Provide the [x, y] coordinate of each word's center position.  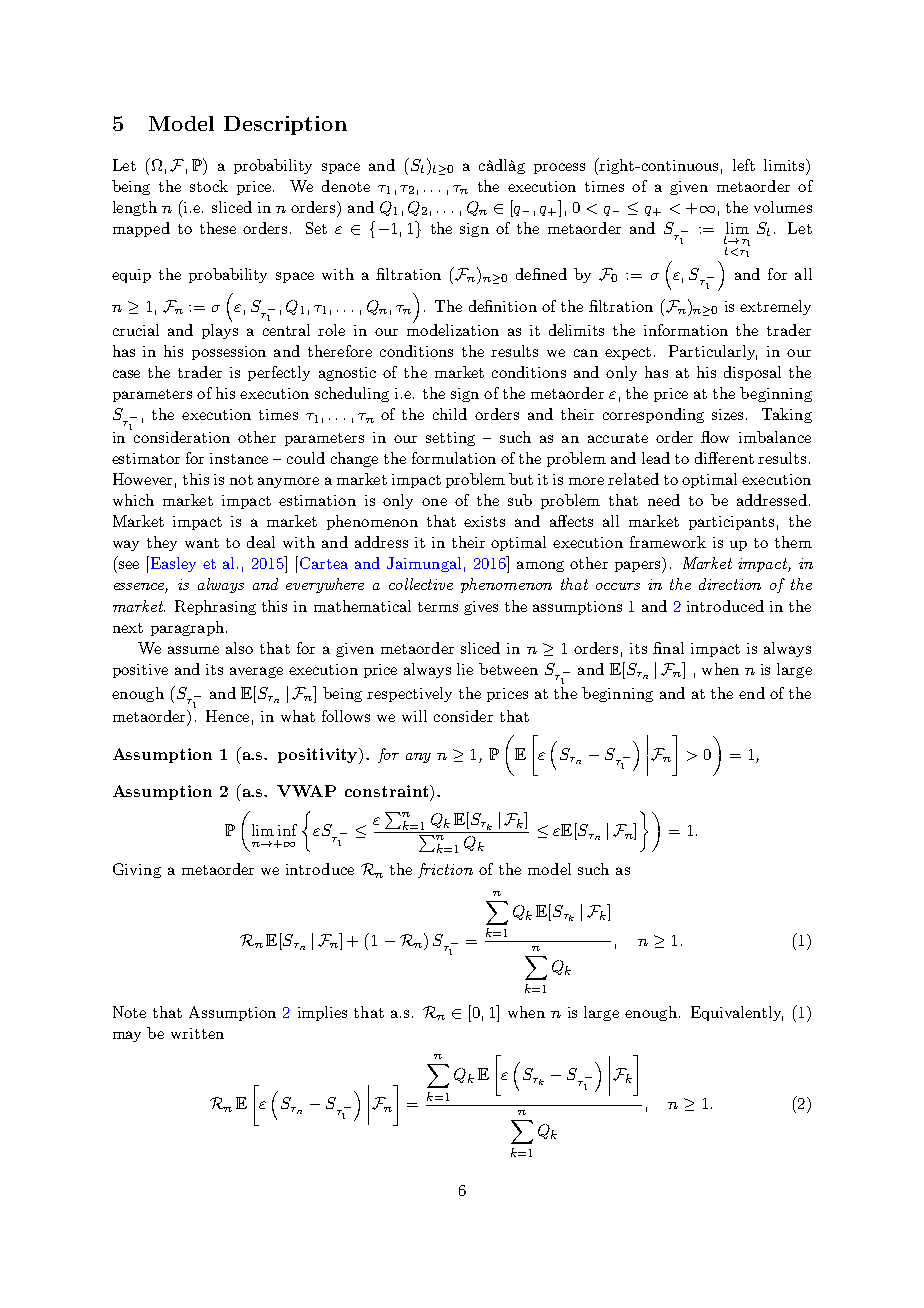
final [668, 648]
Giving [137, 870]
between [508, 669]
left [744, 165]
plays [220, 331]
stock [209, 186]
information [686, 330]
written [197, 1033]
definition [503, 306]
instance [239, 458]
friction [445, 870]
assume [193, 650]
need [664, 500]
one [434, 502]
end [752, 693]
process [559, 168]
